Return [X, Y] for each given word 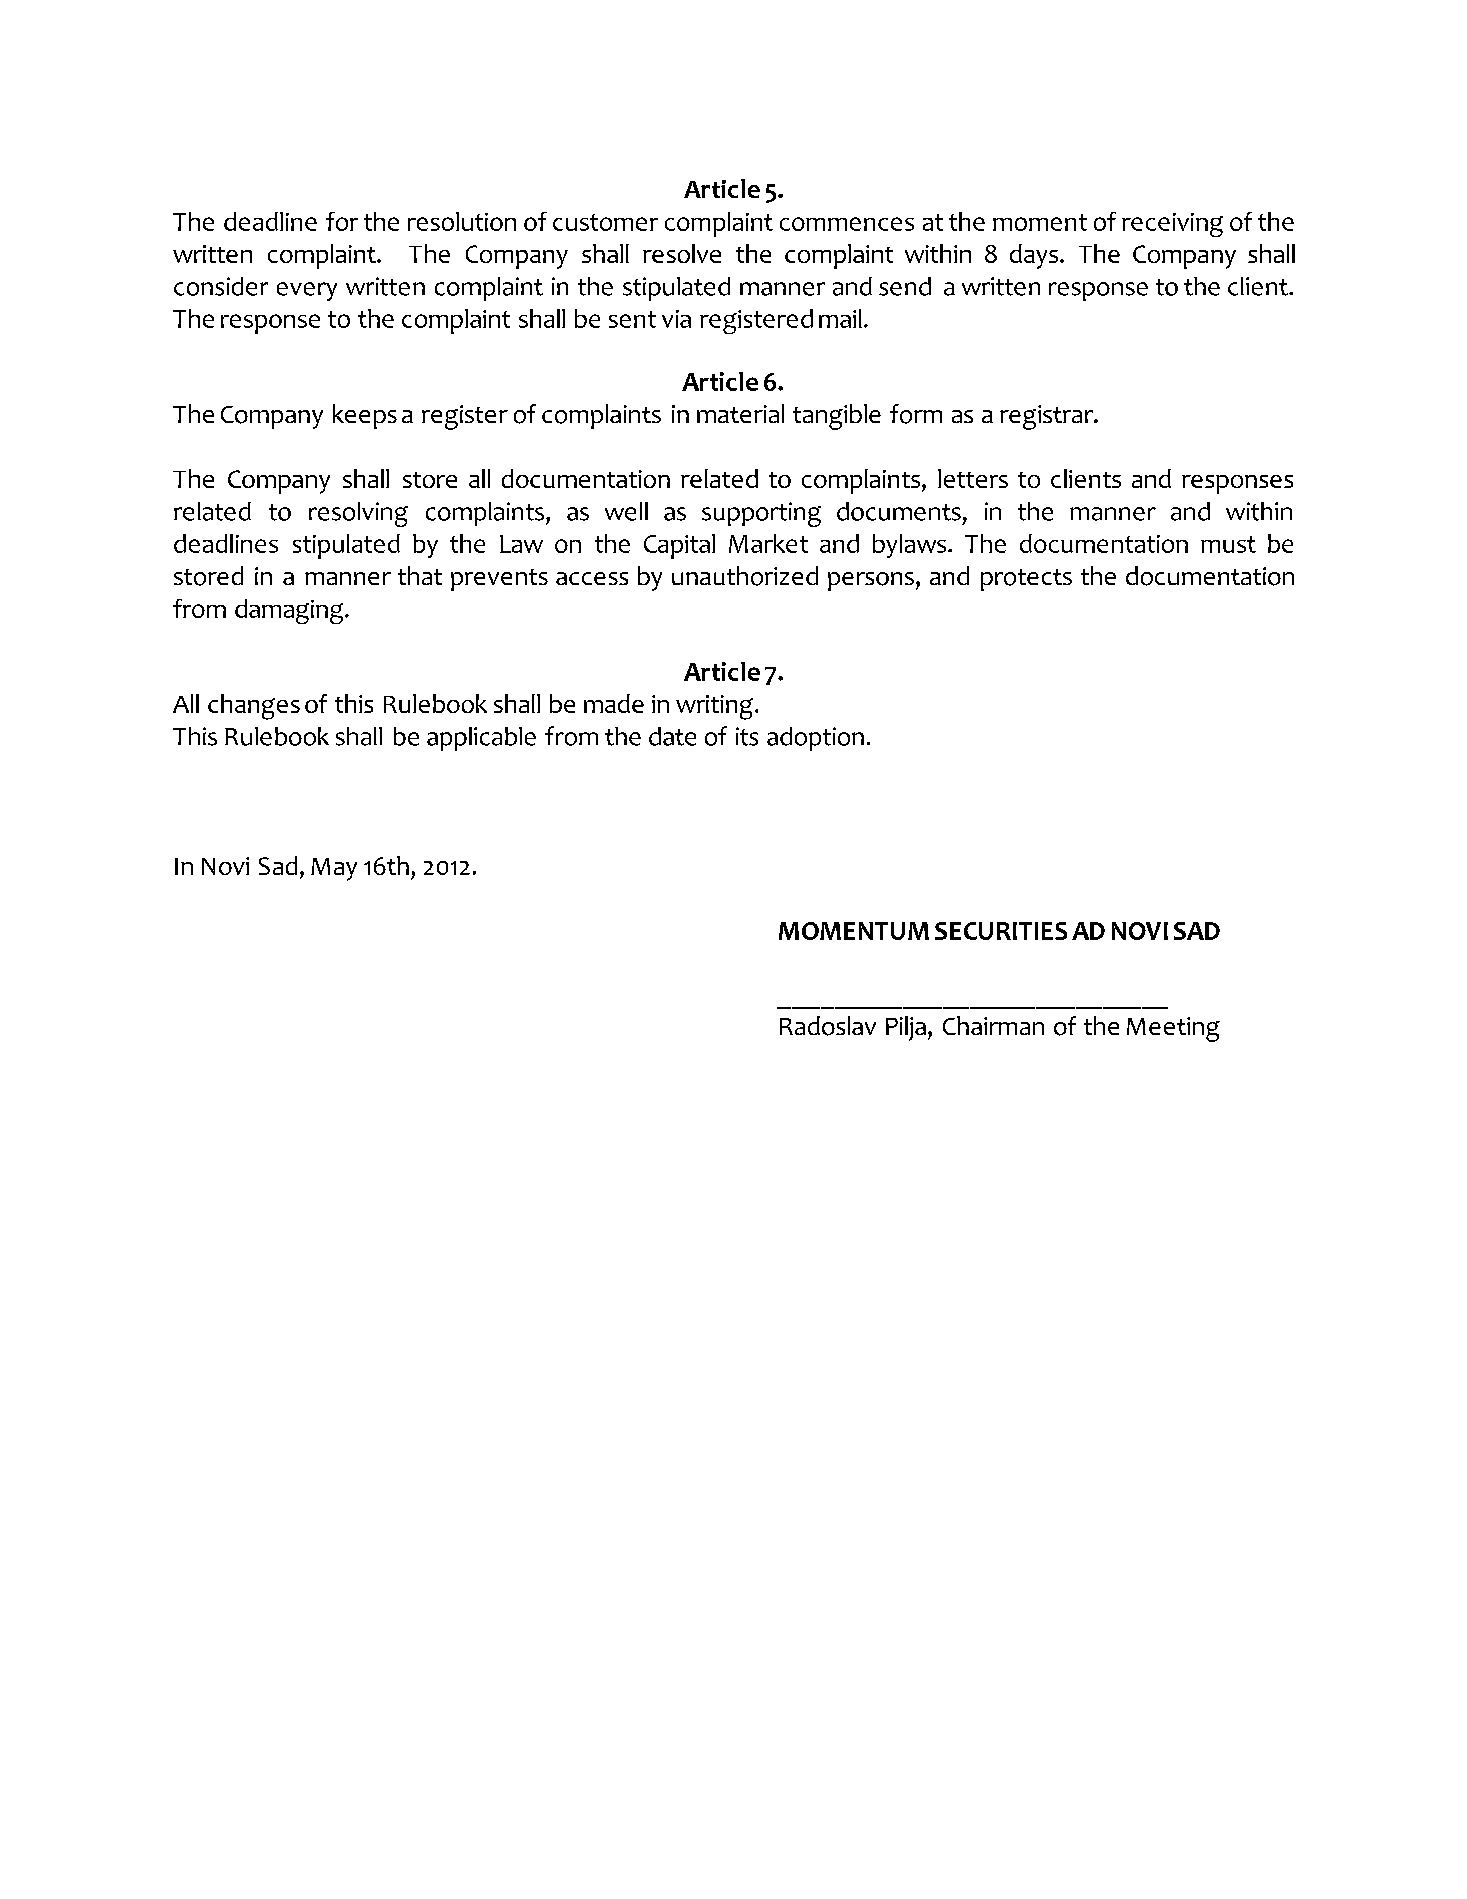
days [1035, 256]
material [740, 413]
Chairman [993, 1025]
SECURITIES [1001, 931]
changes [254, 707]
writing [714, 707]
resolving [358, 514]
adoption [815, 739]
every [307, 291]
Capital [679, 546]
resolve [682, 253]
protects [1026, 580]
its [747, 736]
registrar [1048, 417]
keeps [365, 416]
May [334, 869]
